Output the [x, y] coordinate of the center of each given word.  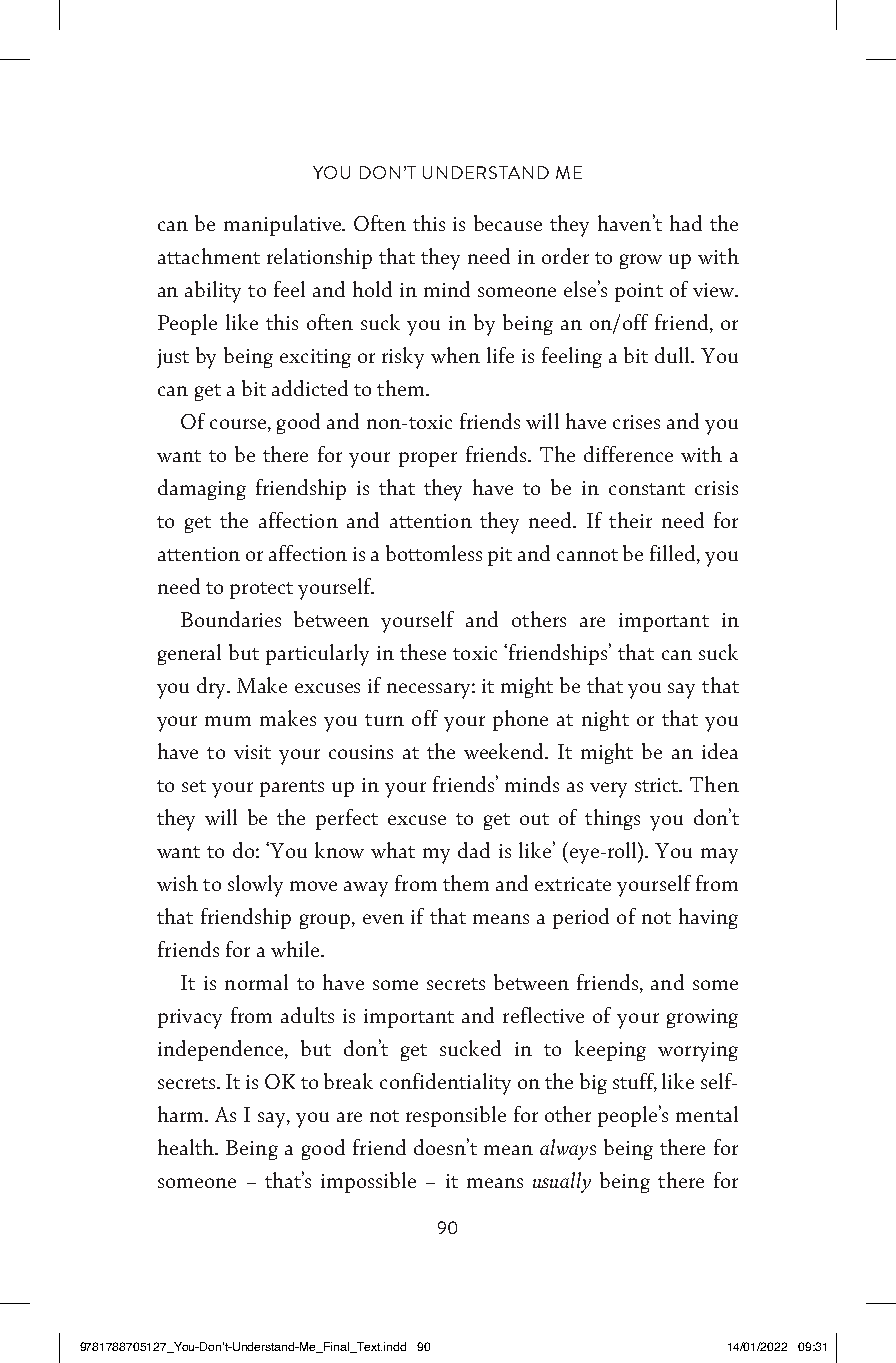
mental [707, 1114]
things [612, 819]
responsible [456, 1116]
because [508, 223]
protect [261, 590]
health [187, 1147]
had [686, 223]
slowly [255, 886]
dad [474, 850]
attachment [209, 256]
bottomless [434, 553]
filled [674, 553]
